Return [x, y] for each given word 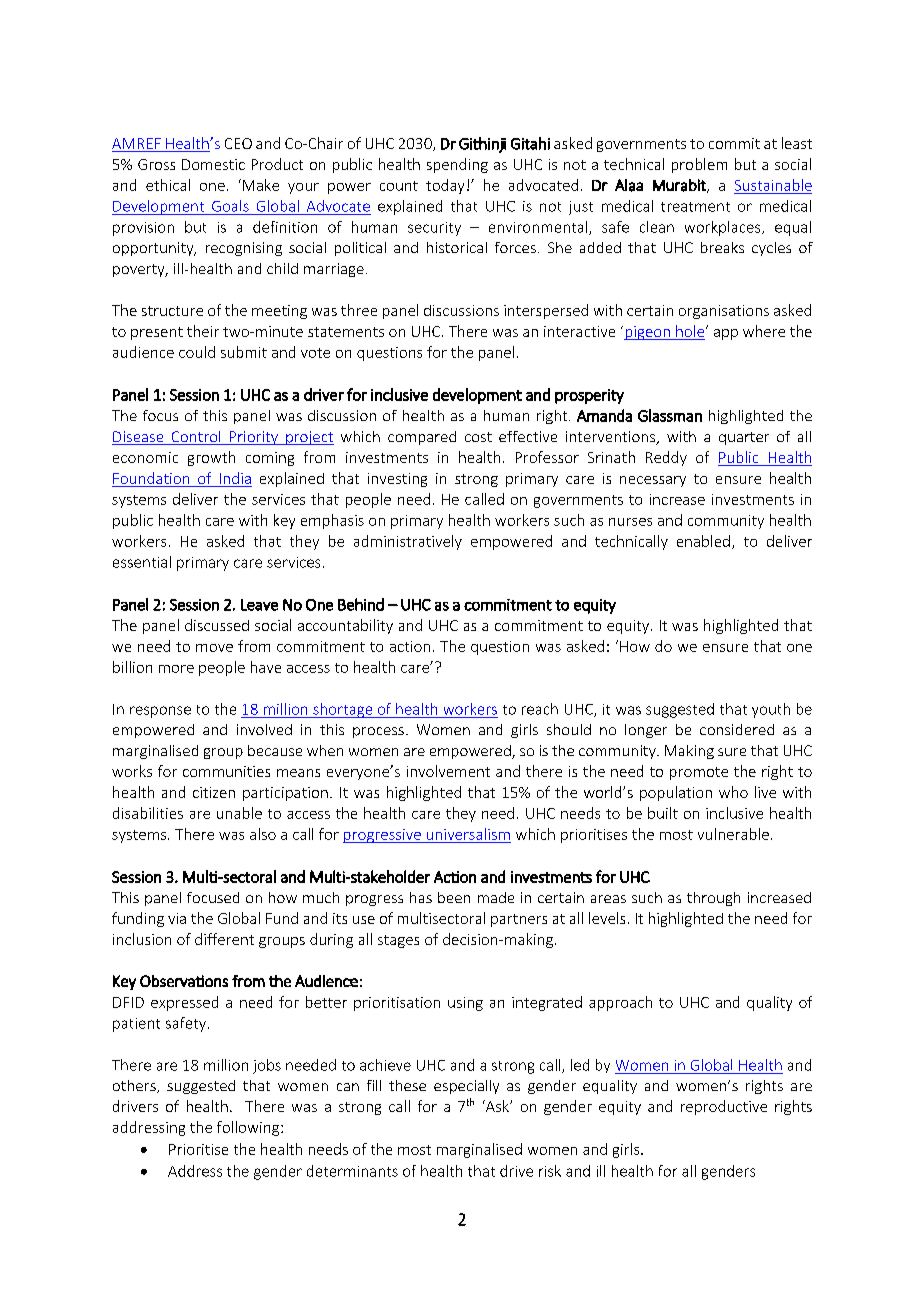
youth [771, 710]
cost [478, 437]
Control [196, 438]
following [249, 1128]
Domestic [213, 164]
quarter [744, 438]
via [177, 918]
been [454, 897]
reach [540, 709]
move [214, 648]
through [713, 899]
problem [699, 165]
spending [457, 165]
